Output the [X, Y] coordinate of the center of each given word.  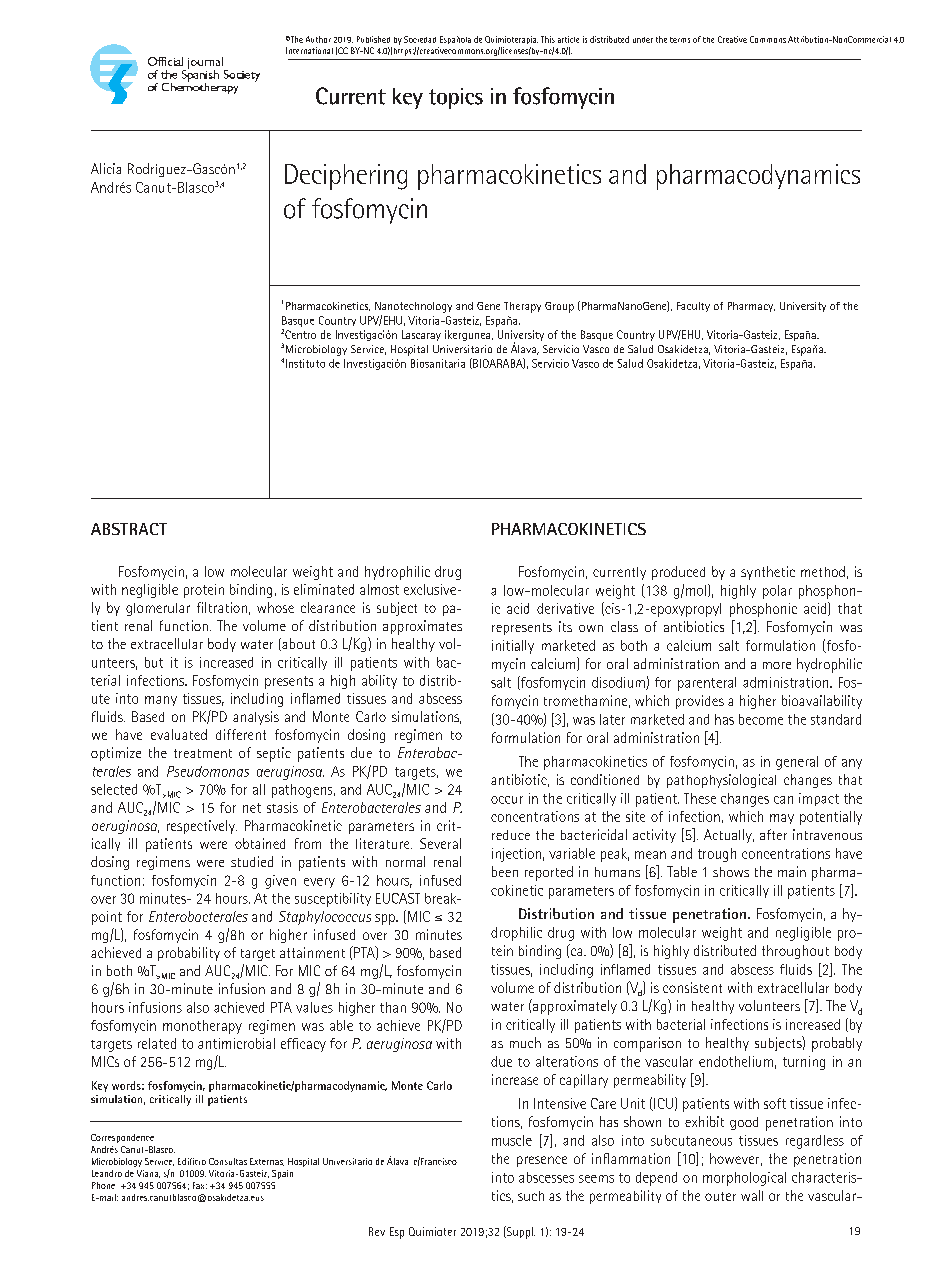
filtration [222, 607]
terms [680, 40]
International [309, 50]
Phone [103, 1185]
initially [513, 647]
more [777, 665]
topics [456, 98]
